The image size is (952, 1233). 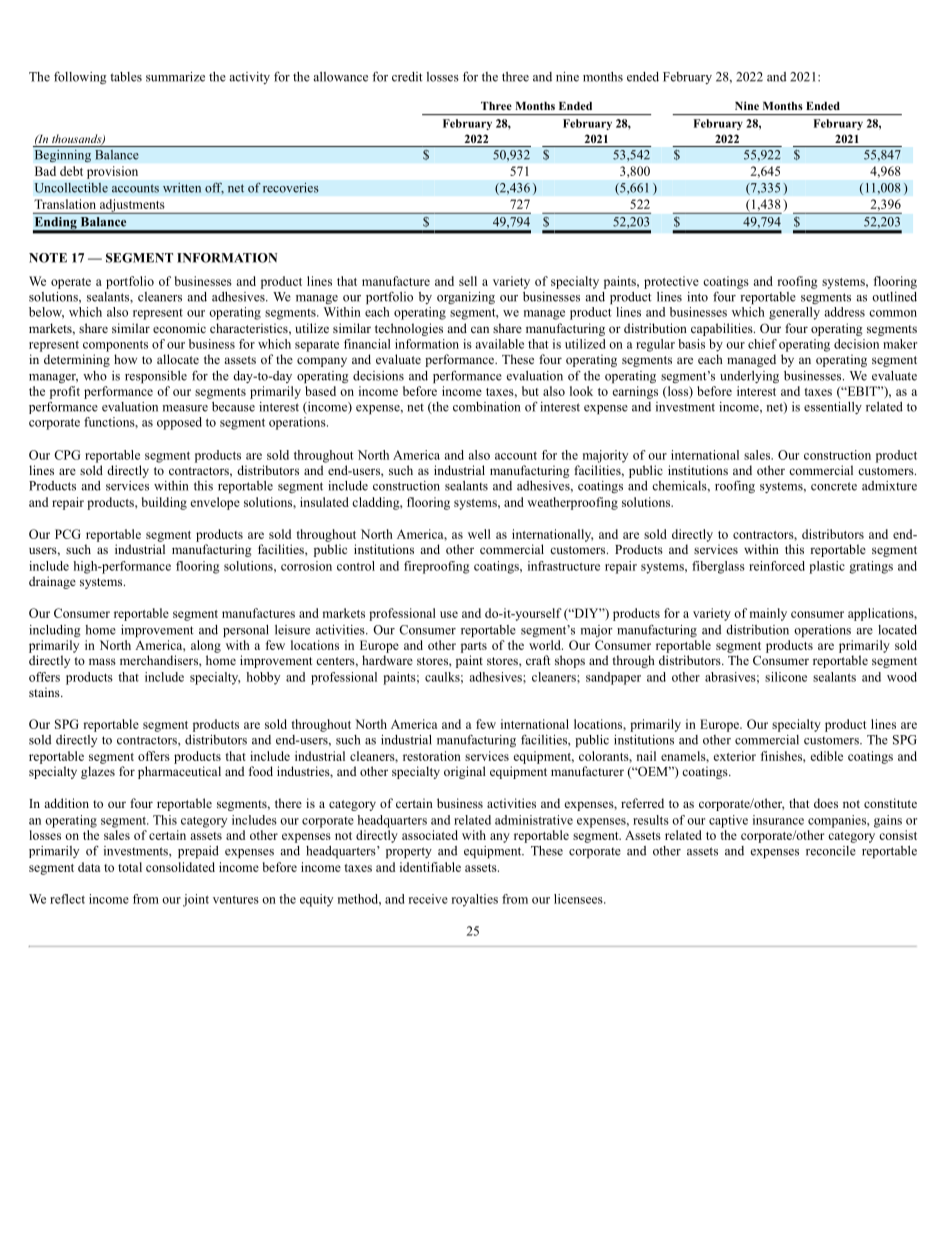 I want to click on well, so click(x=479, y=534).
